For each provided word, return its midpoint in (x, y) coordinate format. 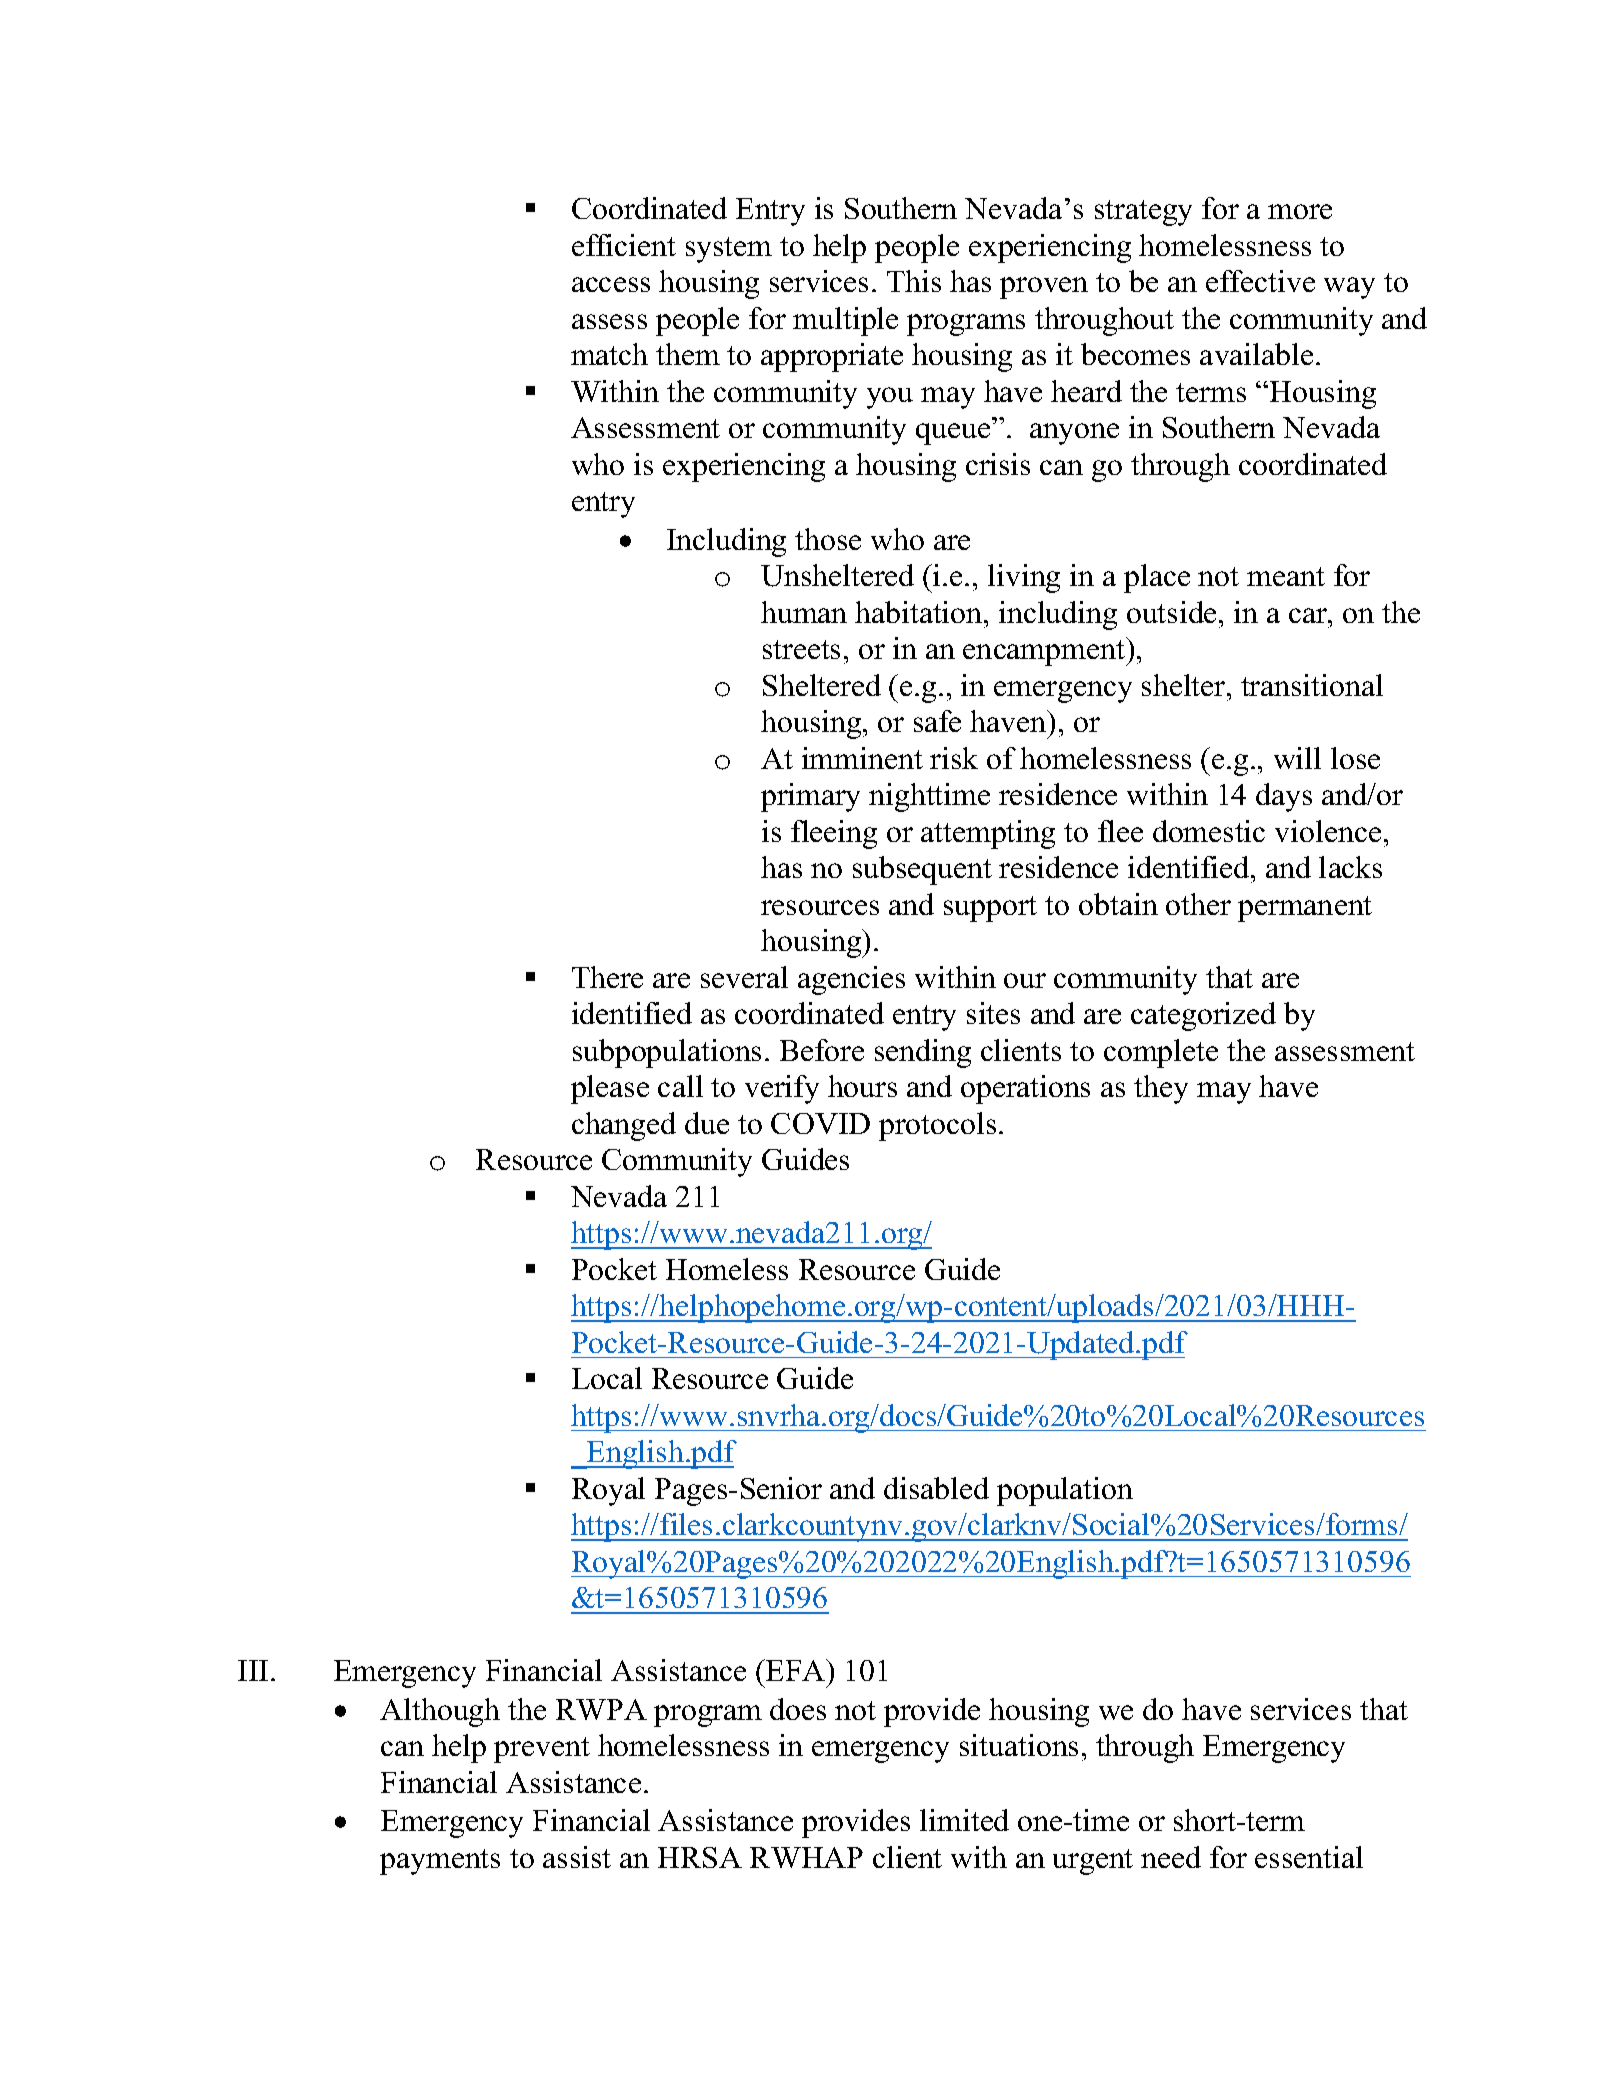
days (1284, 797)
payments (440, 1862)
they (1161, 1089)
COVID (820, 1123)
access (611, 284)
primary (810, 797)
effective (1260, 281)
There (607, 977)
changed (624, 1126)
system (729, 250)
